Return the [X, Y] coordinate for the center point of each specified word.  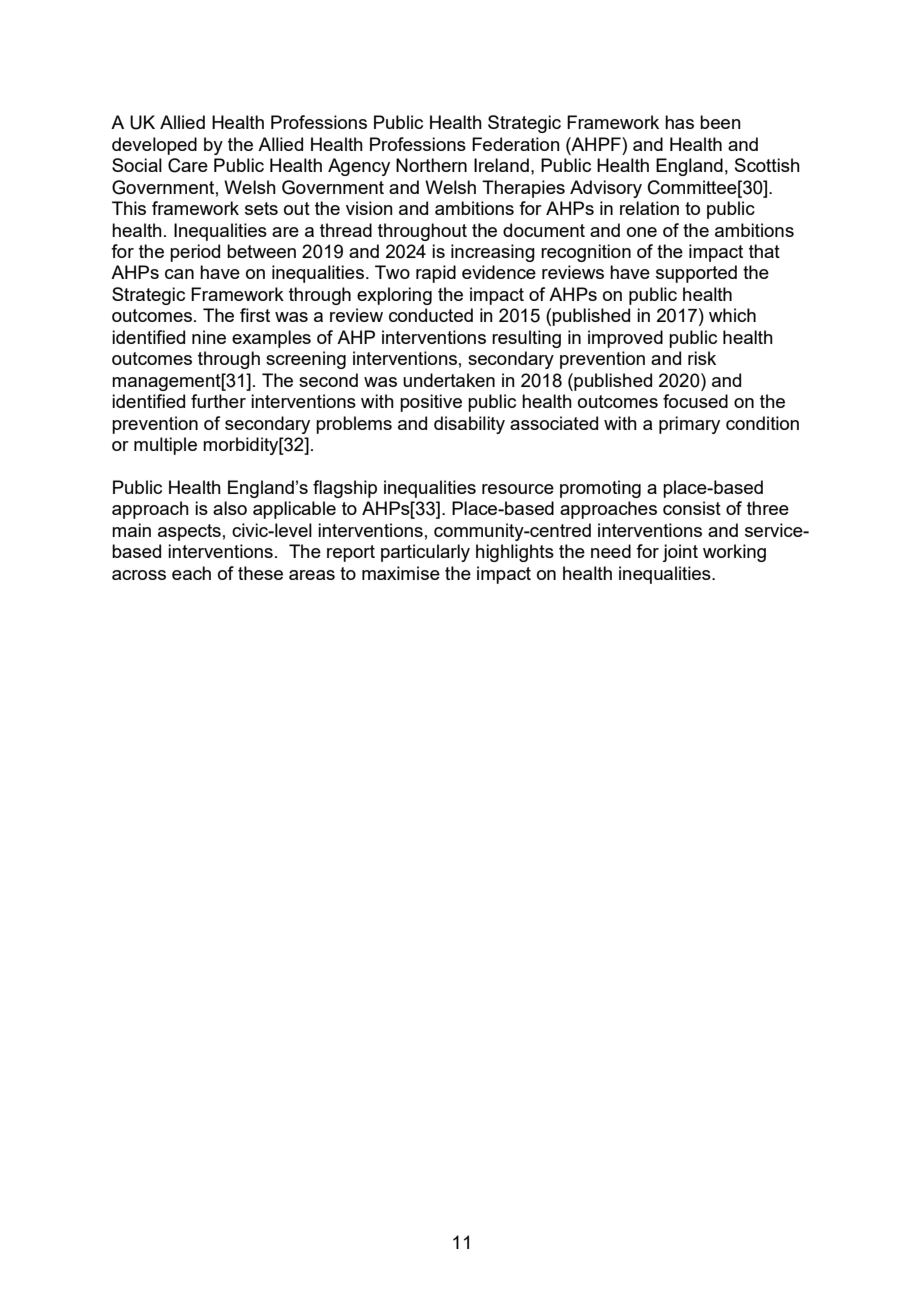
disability [469, 425]
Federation [516, 144]
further [218, 401]
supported [696, 274]
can [179, 274]
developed [154, 146]
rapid [436, 274]
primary [689, 425]
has [679, 122]
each [191, 573]
